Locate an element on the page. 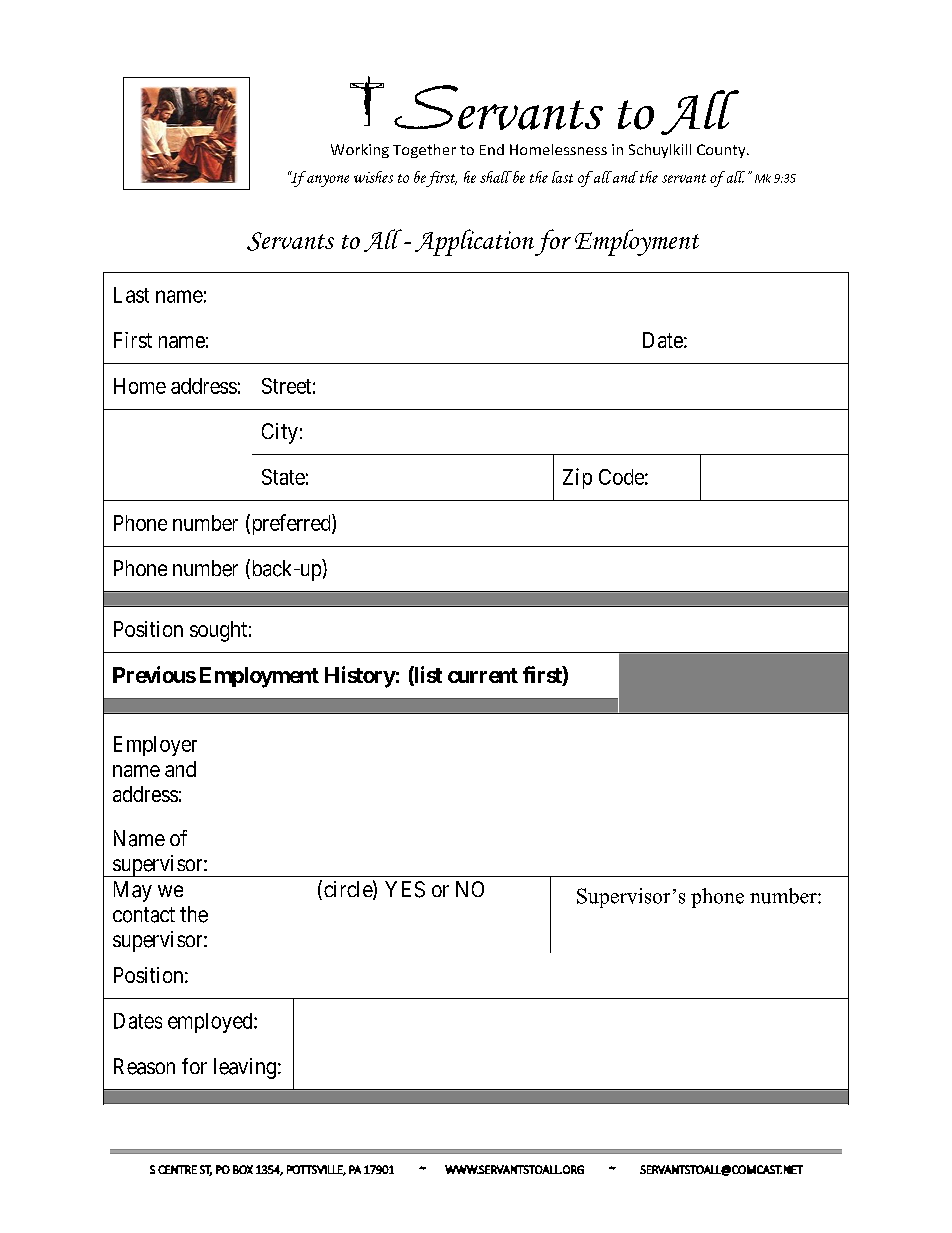 This page has height=1233, width=952. Zip is located at coordinates (577, 478).
